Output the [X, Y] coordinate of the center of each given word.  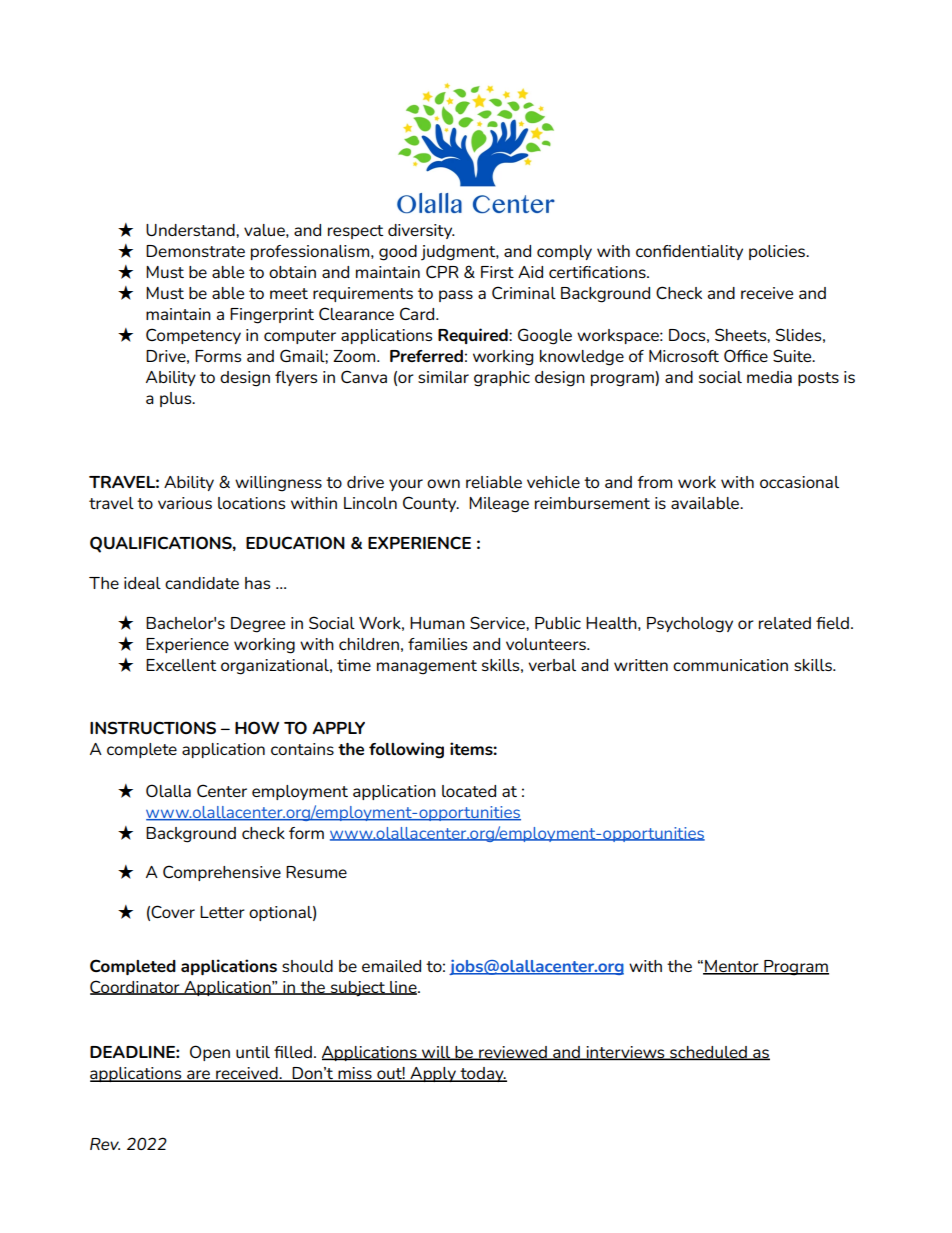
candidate [202, 583]
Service [498, 622]
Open [210, 1053]
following [406, 750]
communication [730, 665]
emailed [391, 966]
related [785, 623]
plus [177, 399]
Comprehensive [222, 873]
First [497, 272]
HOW [257, 727]
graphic [502, 379]
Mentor [732, 967]
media [769, 377]
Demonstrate [195, 251]
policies [778, 252]
